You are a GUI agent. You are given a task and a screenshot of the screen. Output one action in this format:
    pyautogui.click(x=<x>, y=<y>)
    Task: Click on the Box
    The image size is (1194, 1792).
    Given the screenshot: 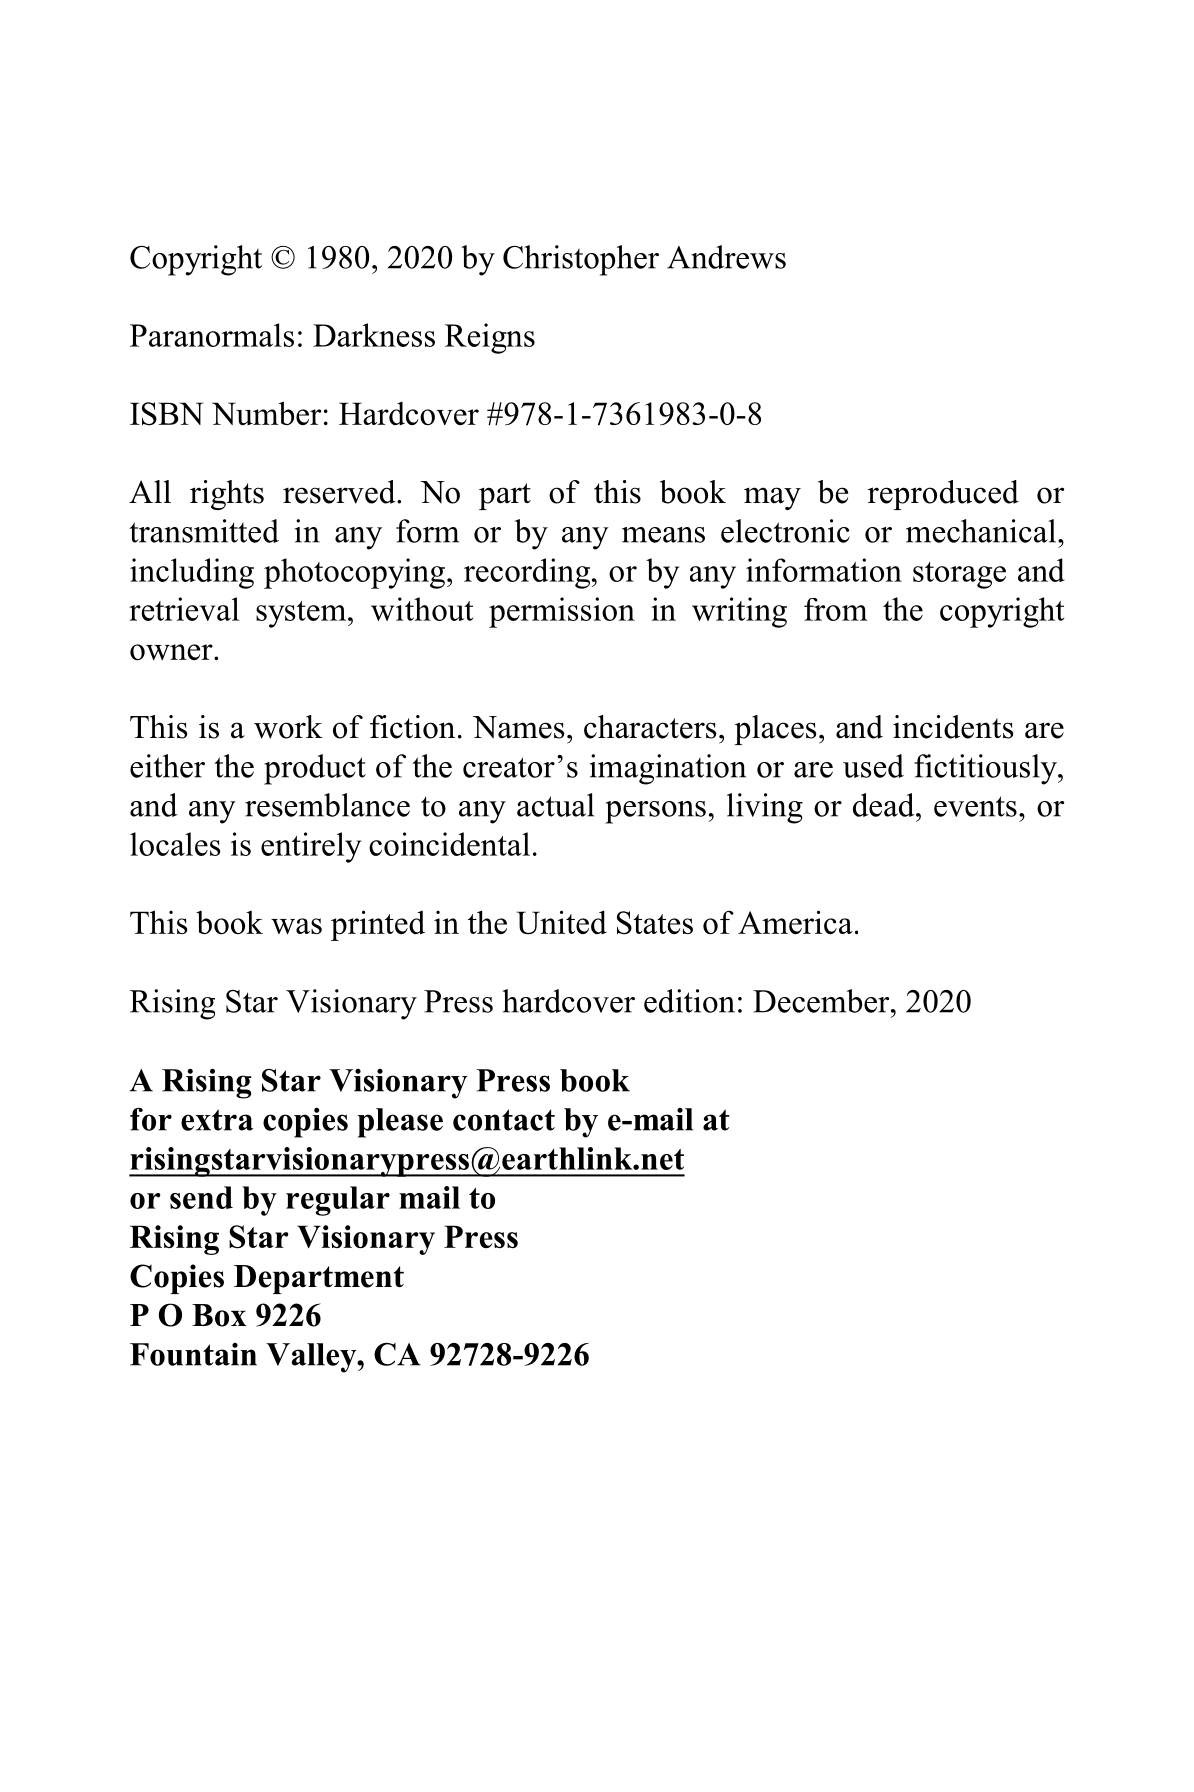 What is the action you would take?
    pyautogui.click(x=219, y=1315)
